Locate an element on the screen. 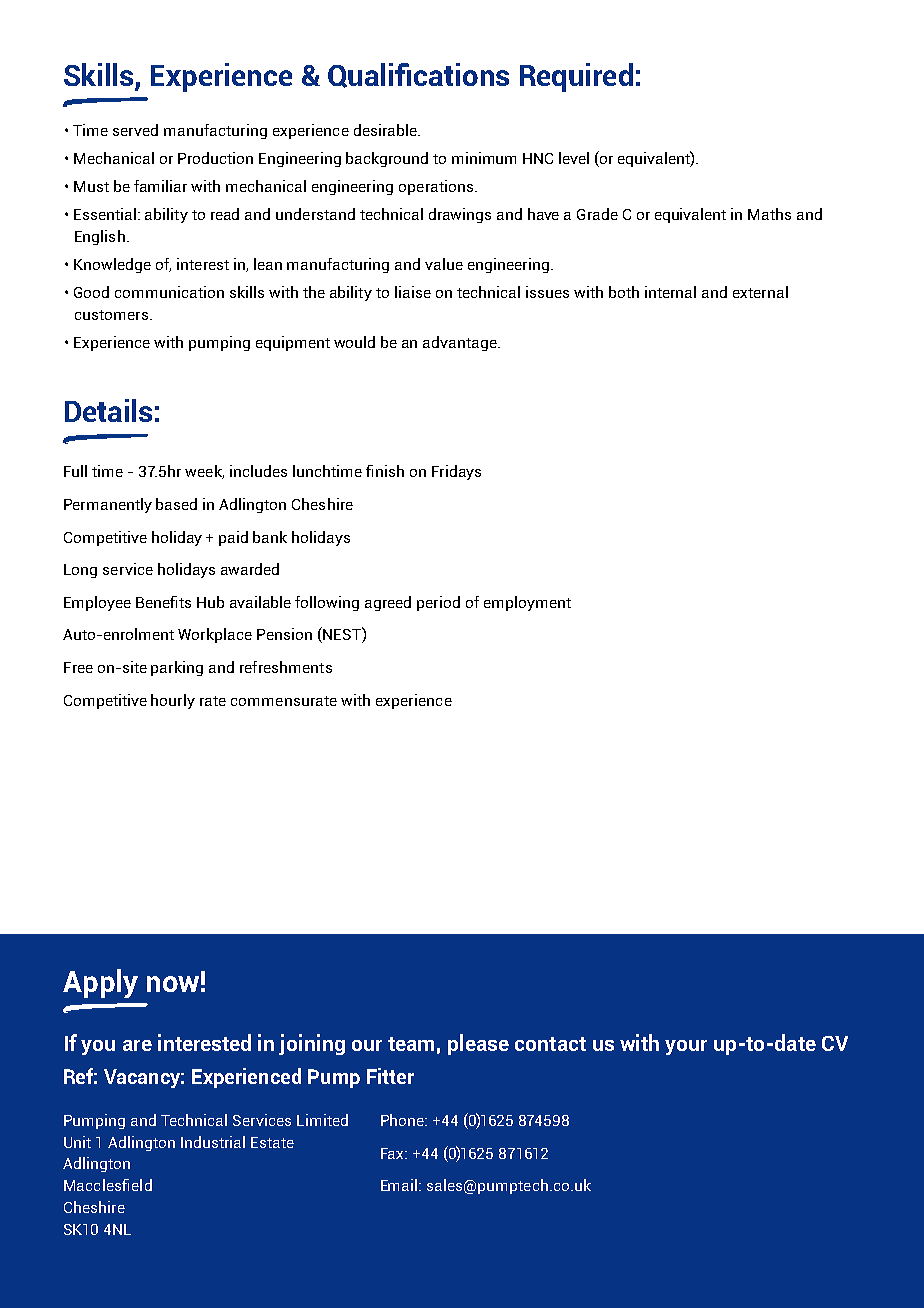  Details is located at coordinates (108, 410).
